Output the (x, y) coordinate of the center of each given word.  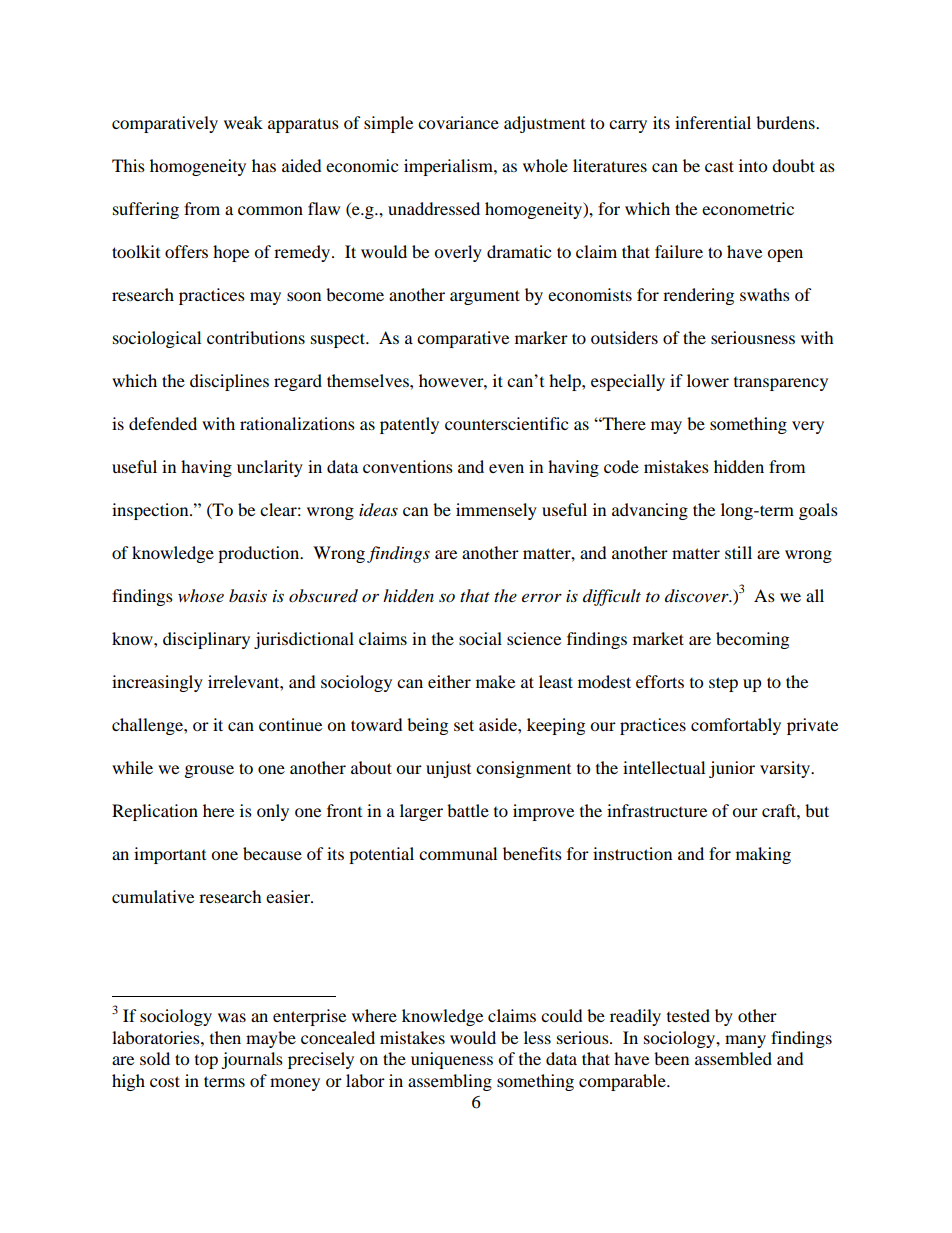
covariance (458, 122)
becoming (752, 640)
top (206, 1062)
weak (243, 122)
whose (201, 596)
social (480, 638)
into (753, 165)
